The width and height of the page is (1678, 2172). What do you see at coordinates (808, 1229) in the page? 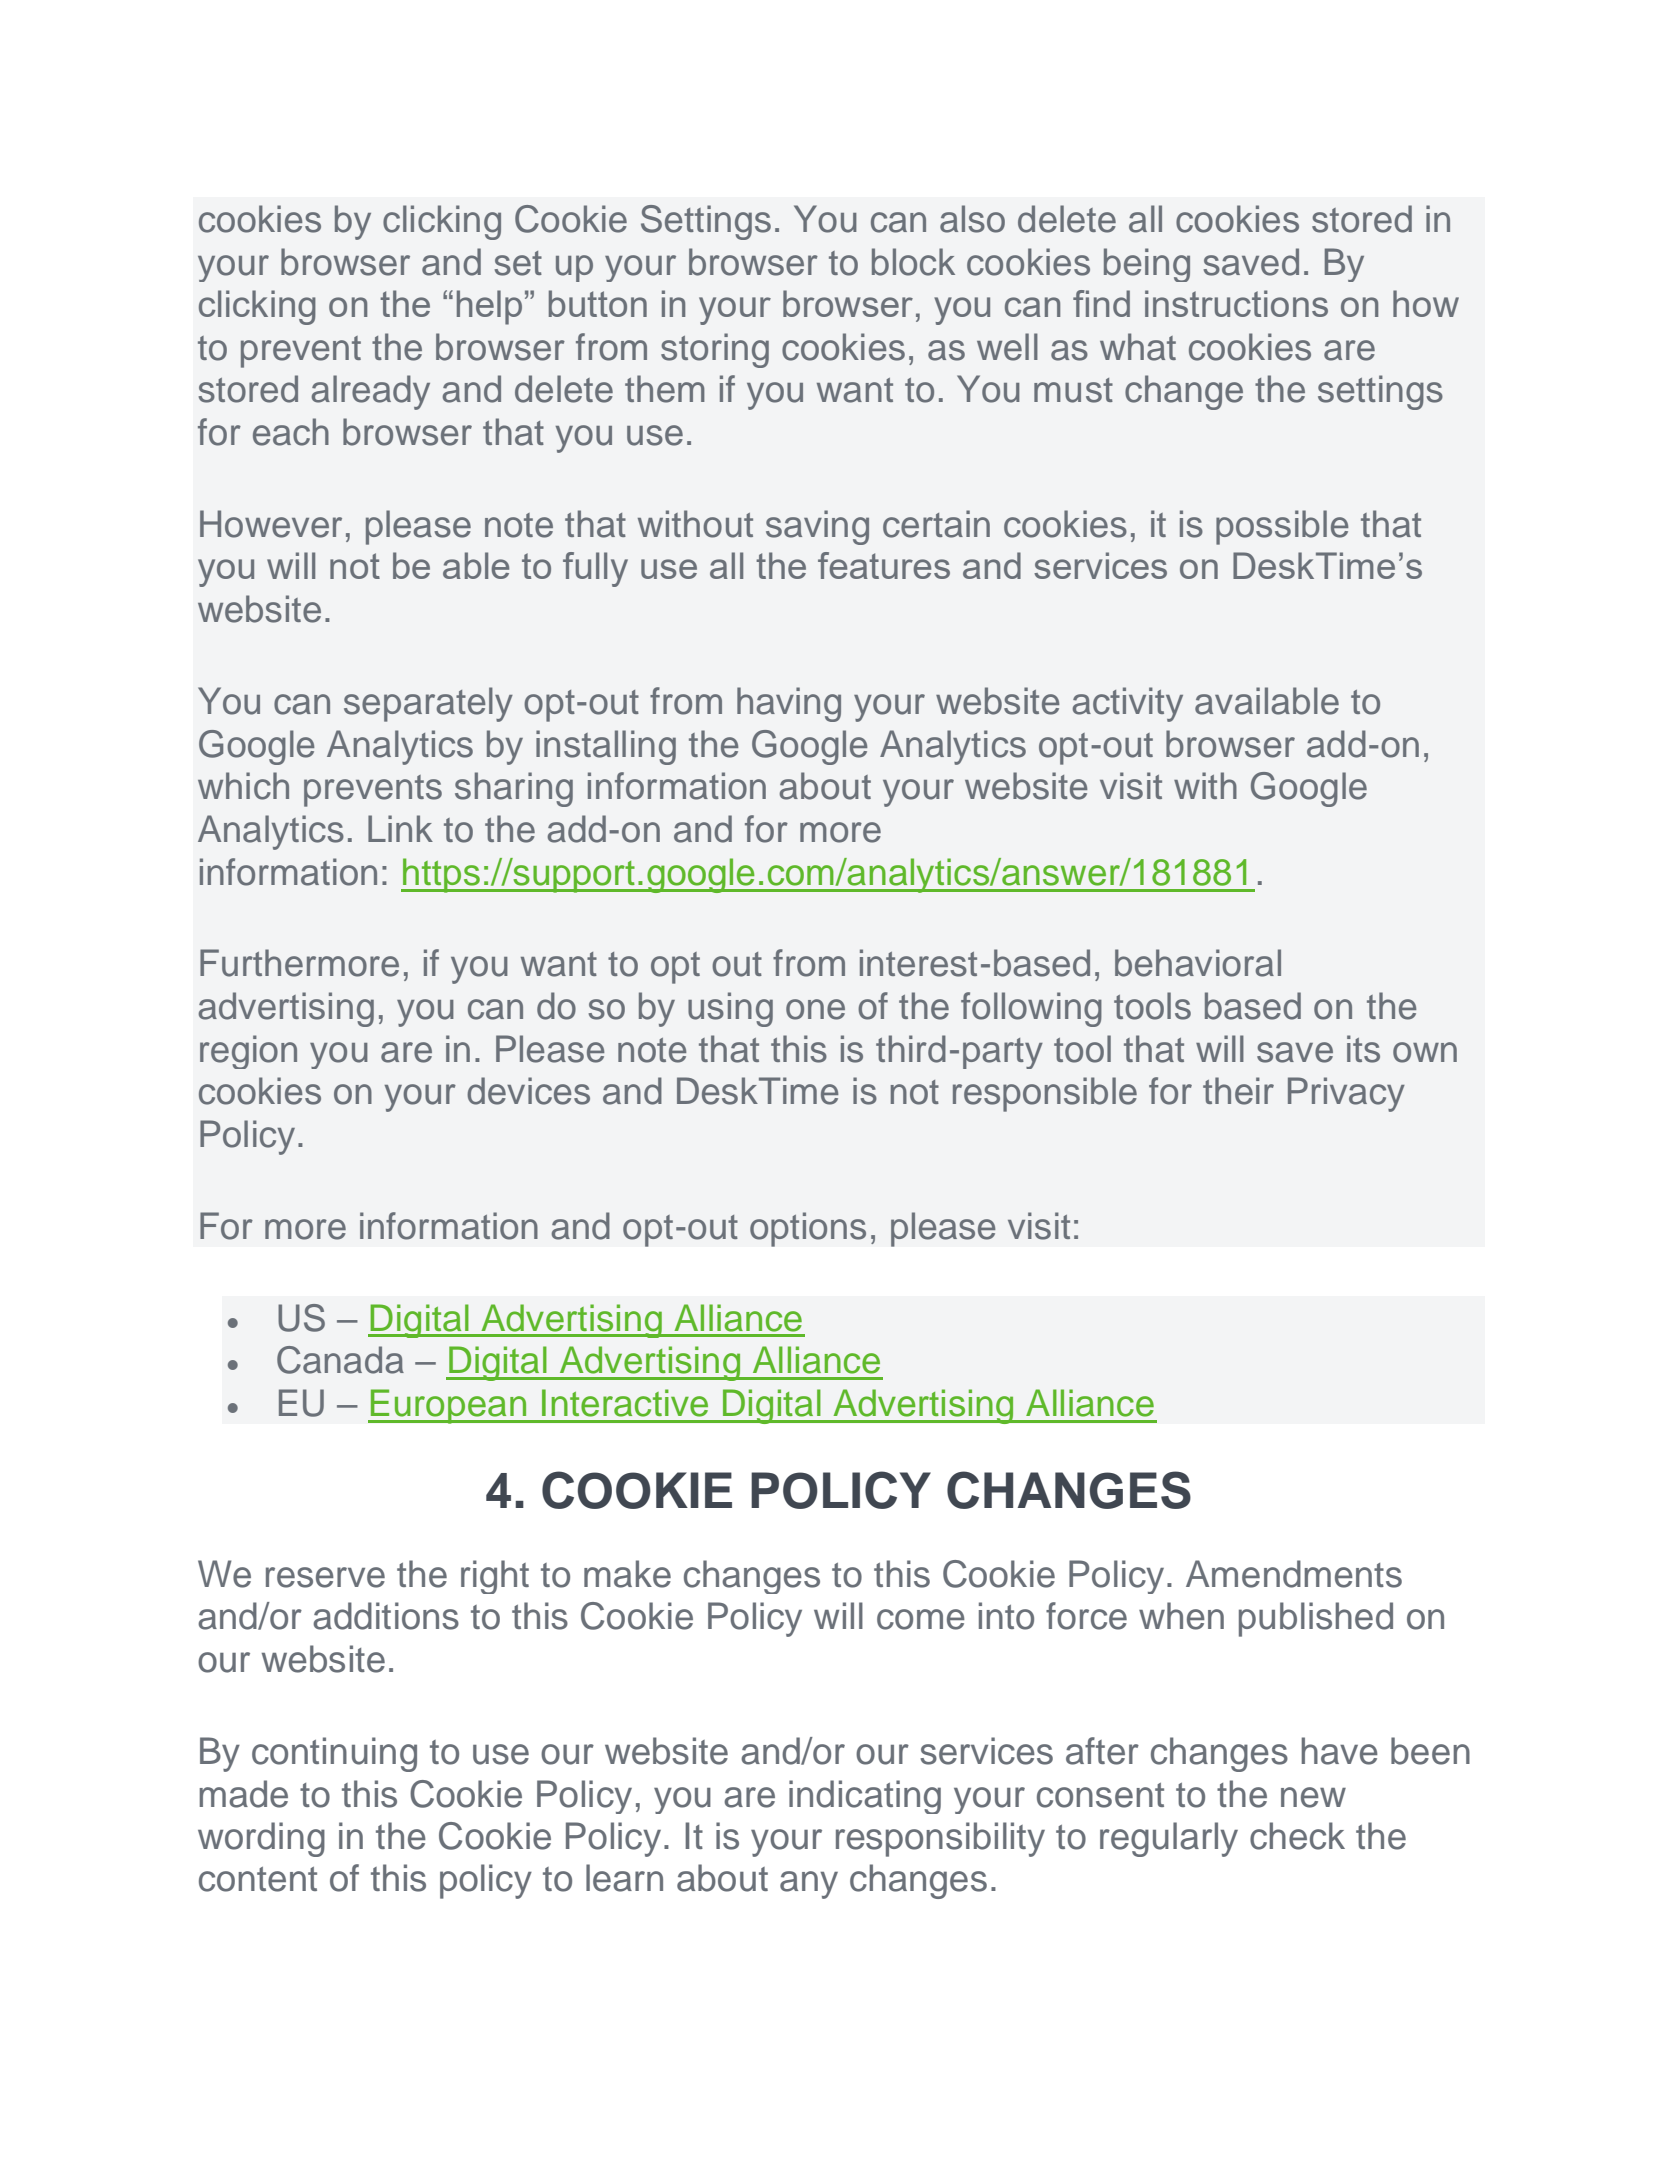
I see `options` at bounding box center [808, 1229].
